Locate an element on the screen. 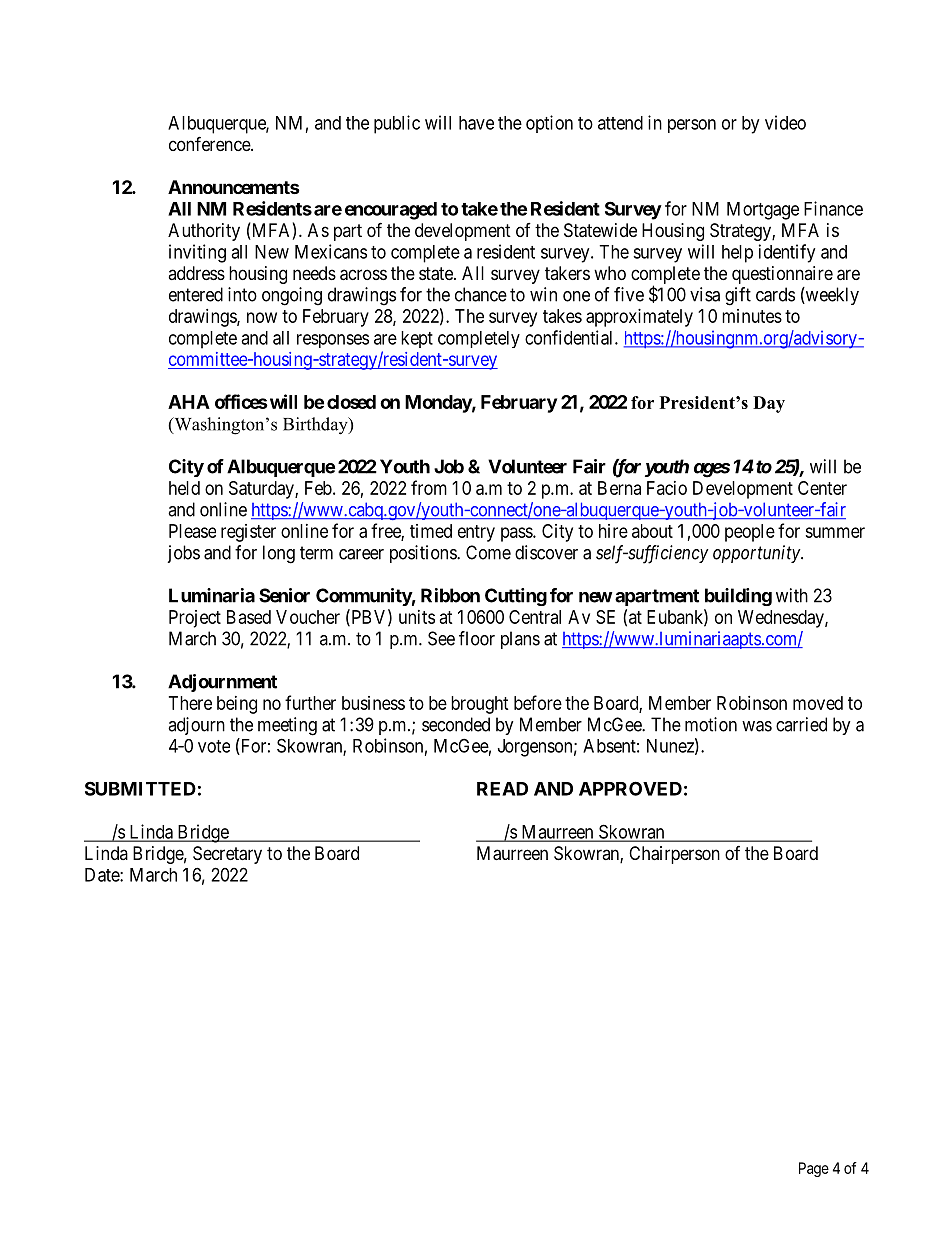 Image resolution: width=952 pixels, height=1233 pixels. Page is located at coordinates (814, 1169).
